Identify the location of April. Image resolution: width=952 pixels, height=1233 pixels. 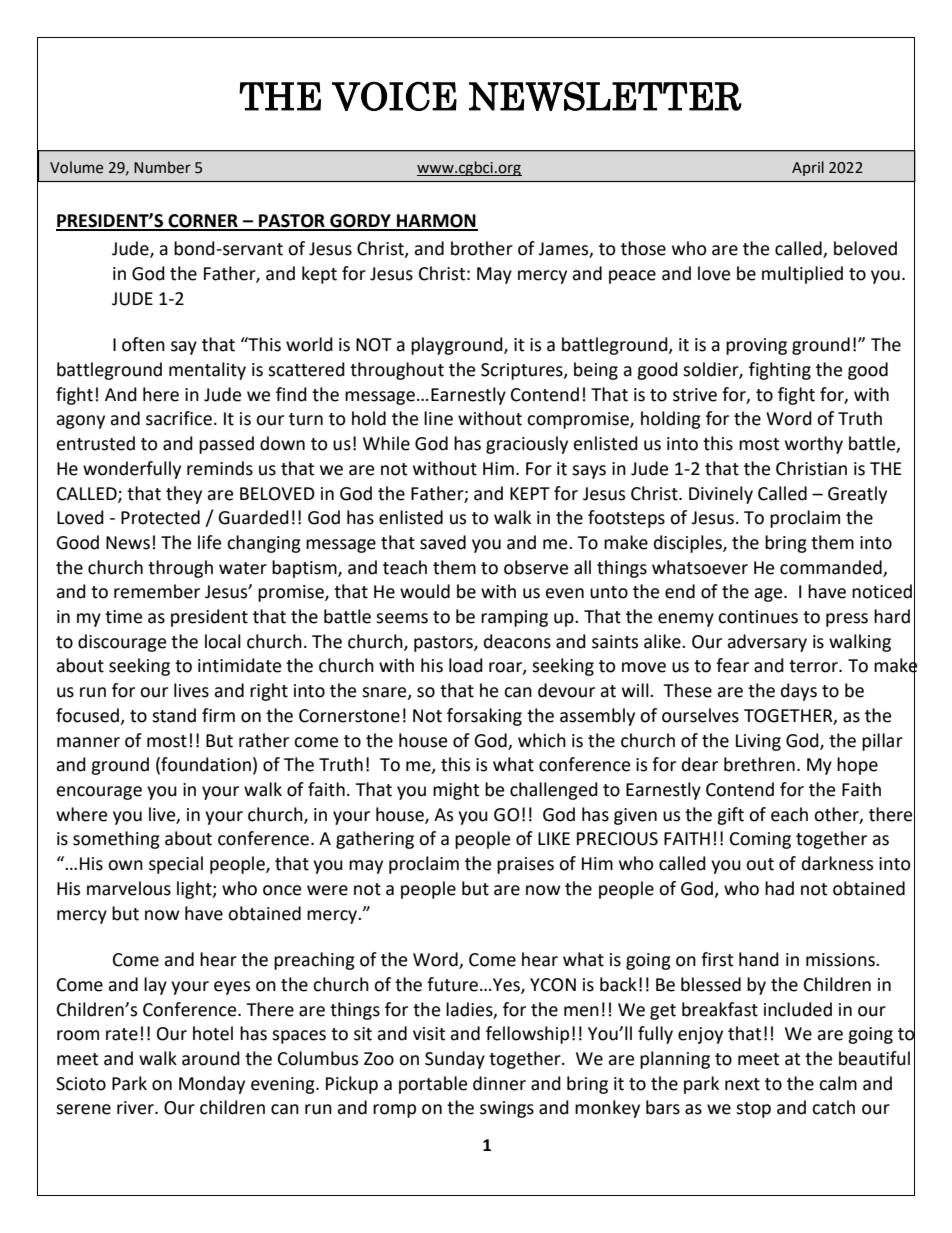
(808, 168).
